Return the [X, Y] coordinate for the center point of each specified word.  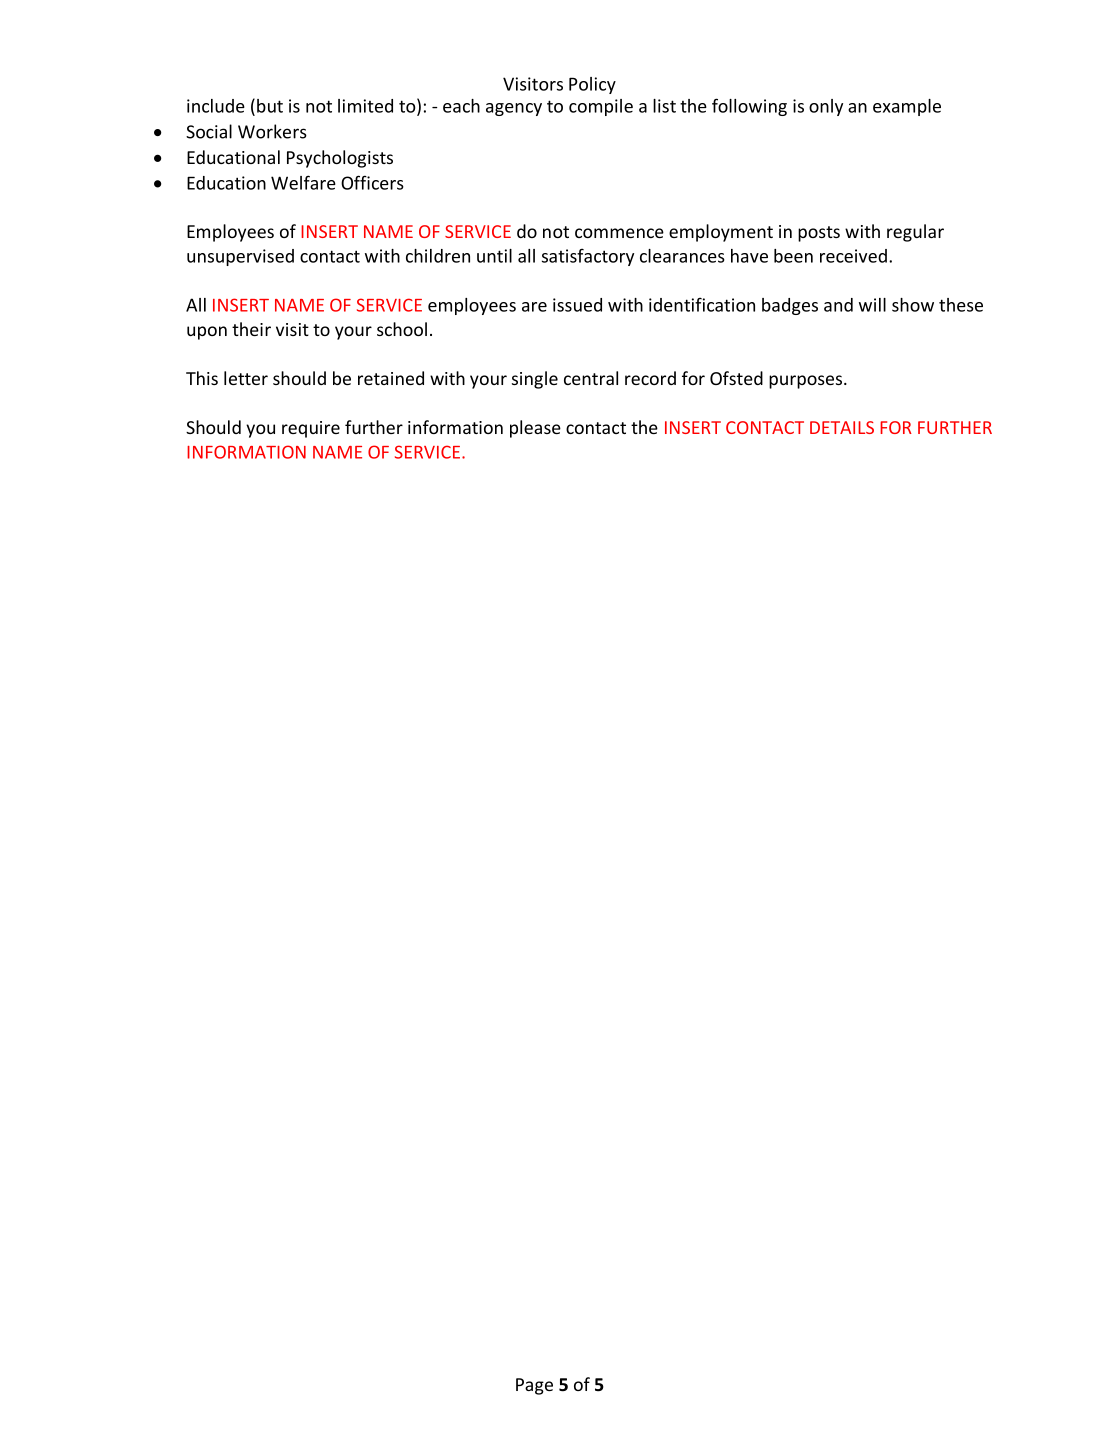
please [535, 429]
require [311, 429]
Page [534, 1386]
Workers [272, 131]
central [591, 378]
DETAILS [842, 427]
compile [601, 107]
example [907, 107]
